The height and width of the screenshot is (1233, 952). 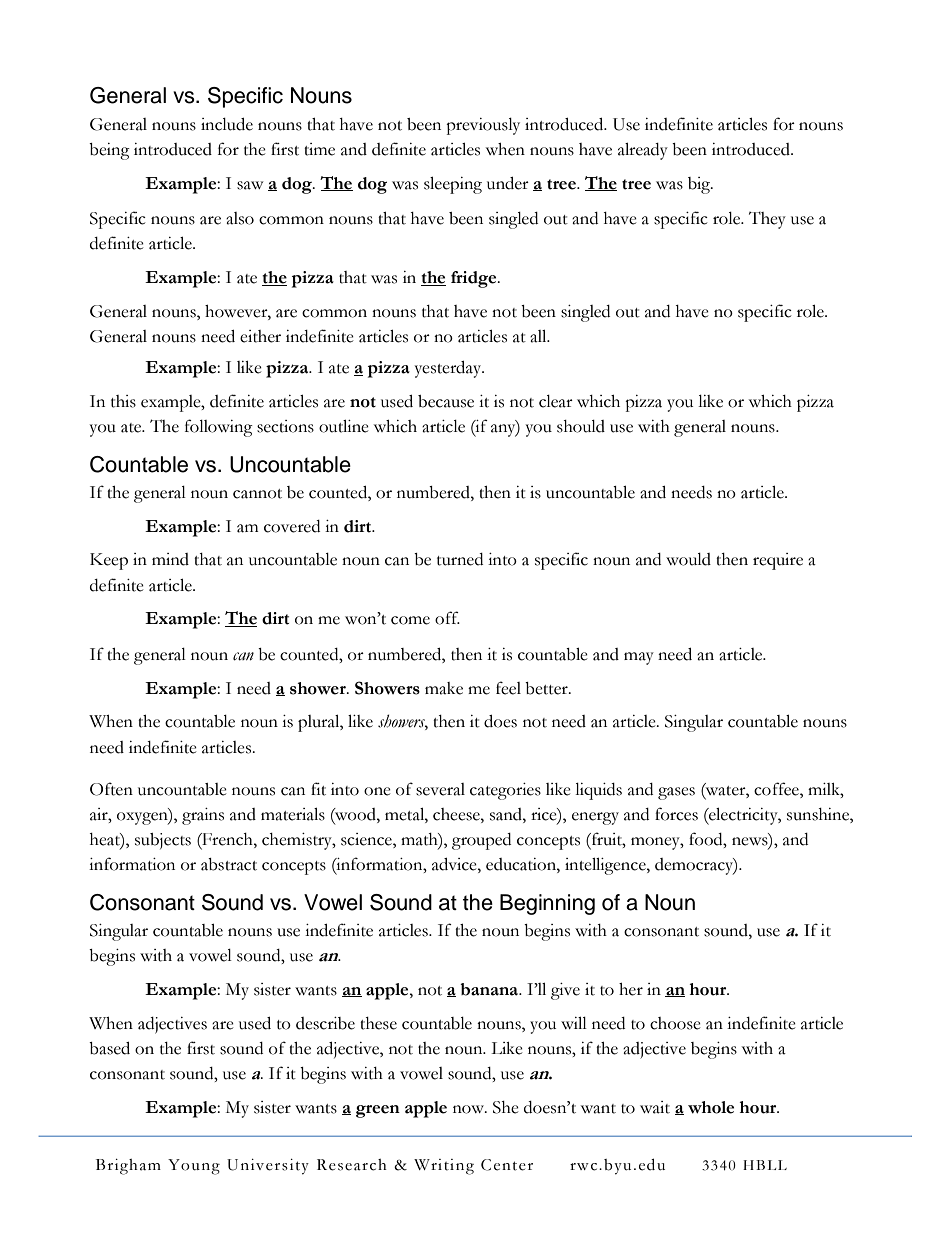 I want to click on whole, so click(x=711, y=1107).
